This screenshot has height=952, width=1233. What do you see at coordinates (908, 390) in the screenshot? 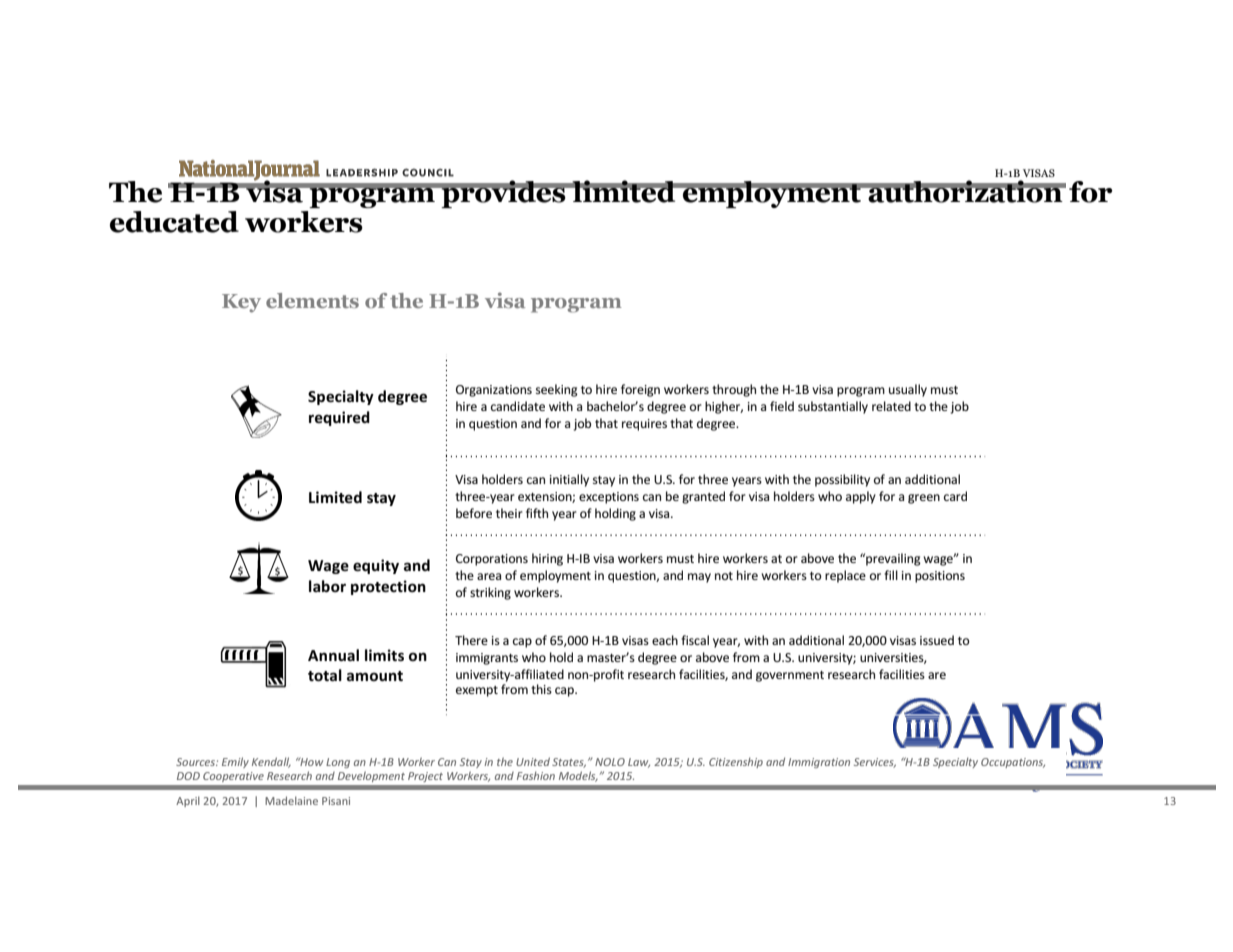
I see `usually` at bounding box center [908, 390].
